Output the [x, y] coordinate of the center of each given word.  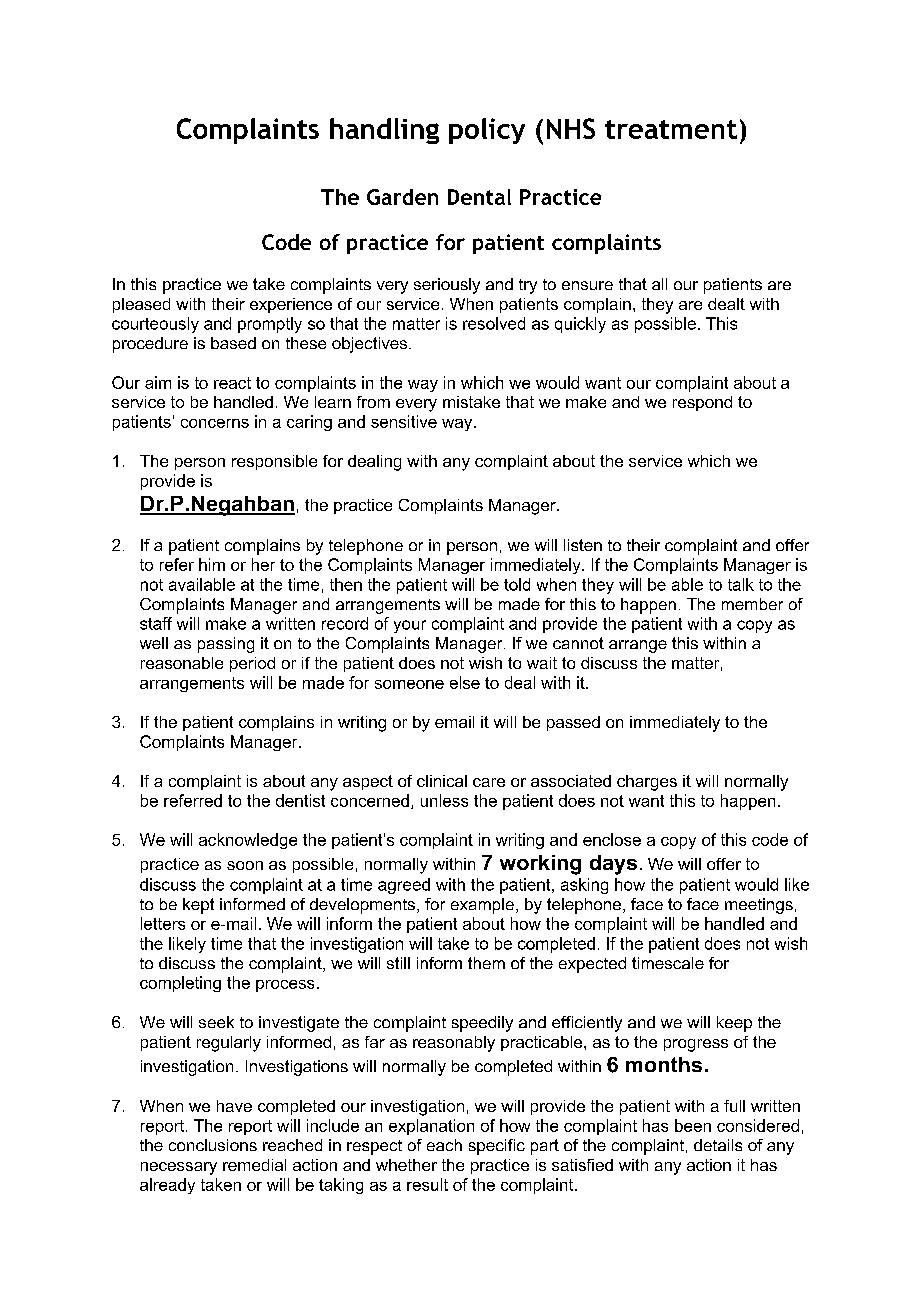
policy [487, 131]
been [693, 1125]
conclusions [213, 1145]
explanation [431, 1127]
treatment [671, 129]
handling [384, 131]
